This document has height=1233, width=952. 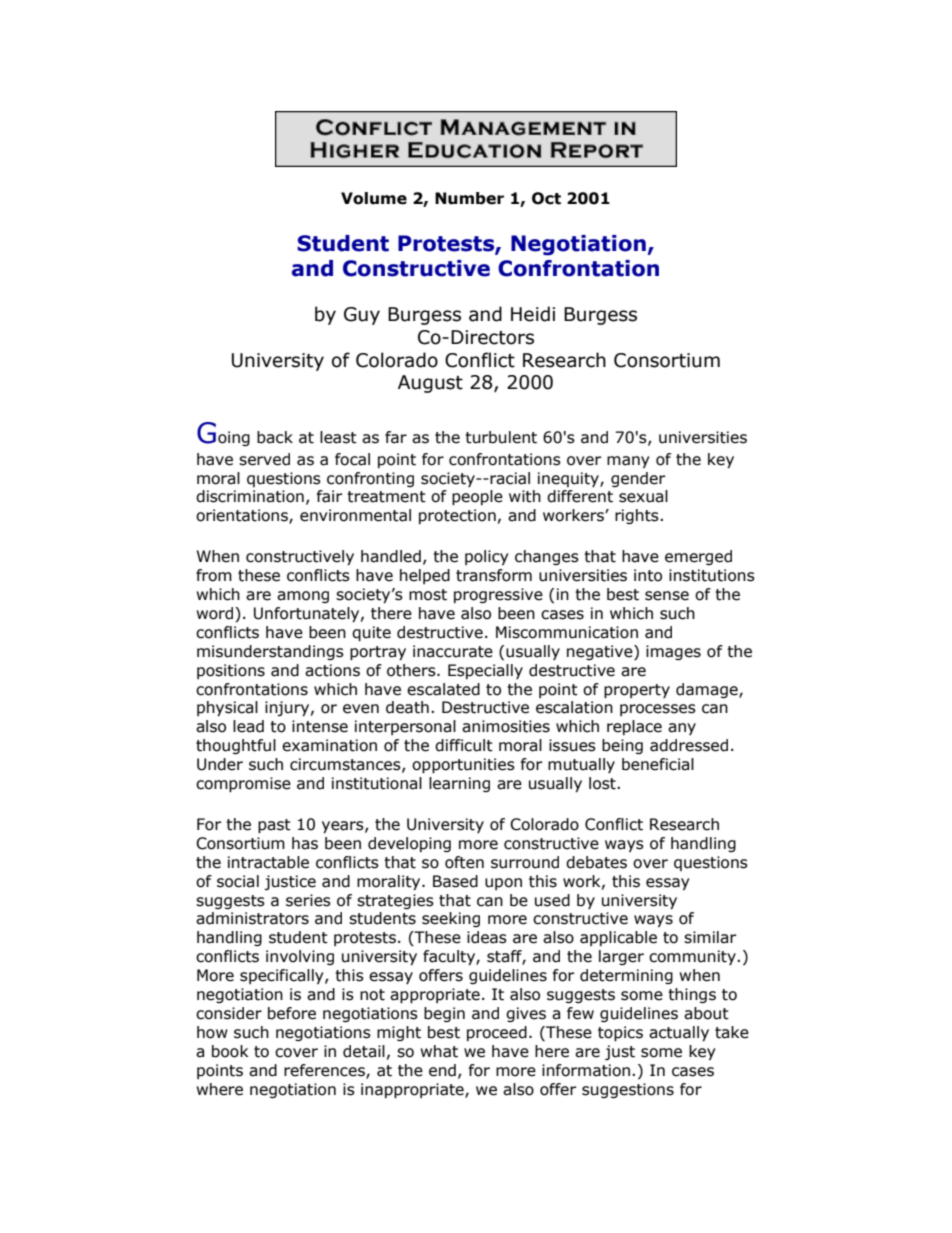 What do you see at coordinates (250, 496) in the document?
I see `discrimination` at bounding box center [250, 496].
